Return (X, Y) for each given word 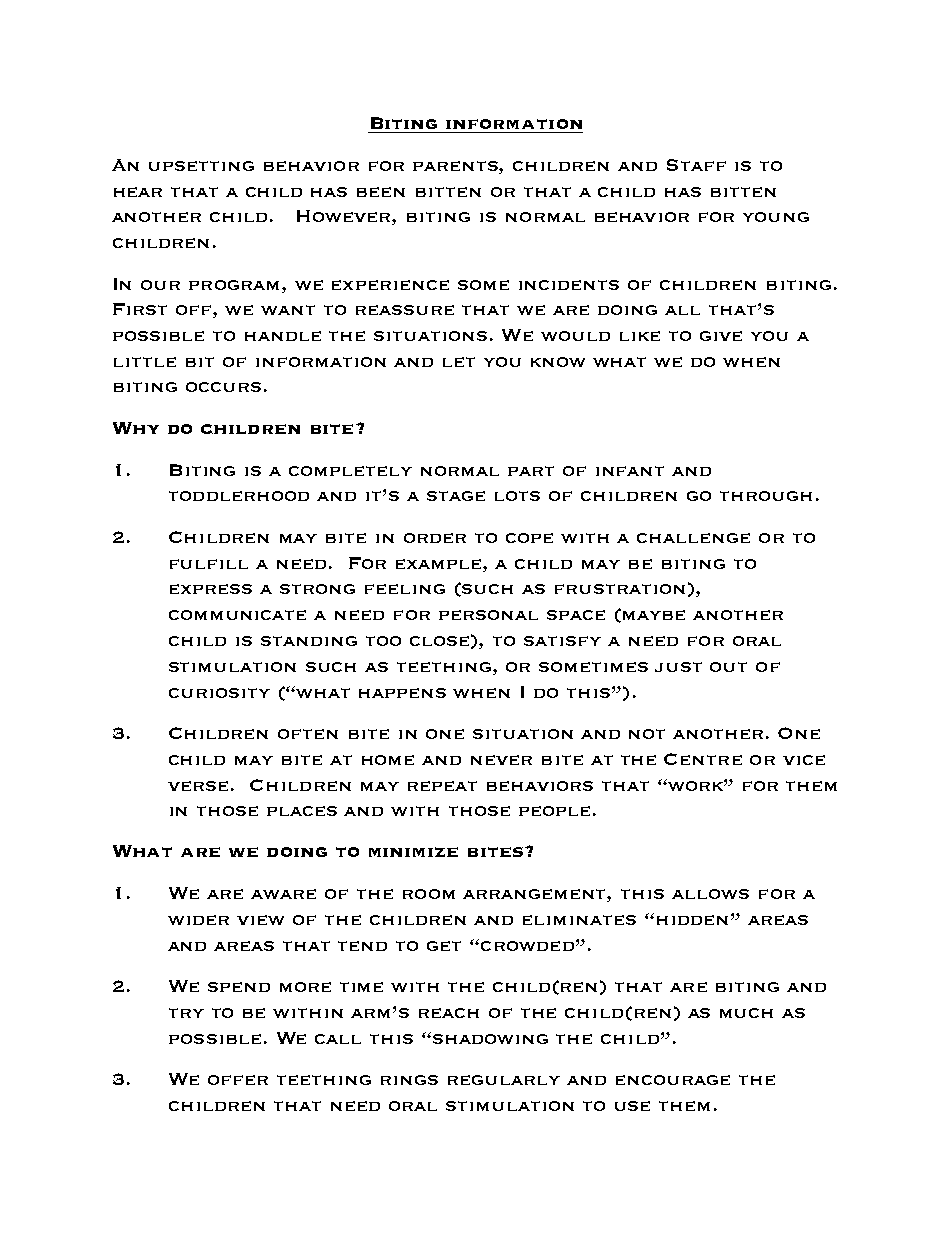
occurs (223, 387)
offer (238, 1080)
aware (283, 894)
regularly (504, 1080)
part (531, 471)
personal (488, 615)
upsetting (201, 166)
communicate (237, 615)
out (728, 667)
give (721, 336)
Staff (696, 165)
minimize (413, 852)
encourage (673, 1080)
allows (710, 894)
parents (456, 166)
